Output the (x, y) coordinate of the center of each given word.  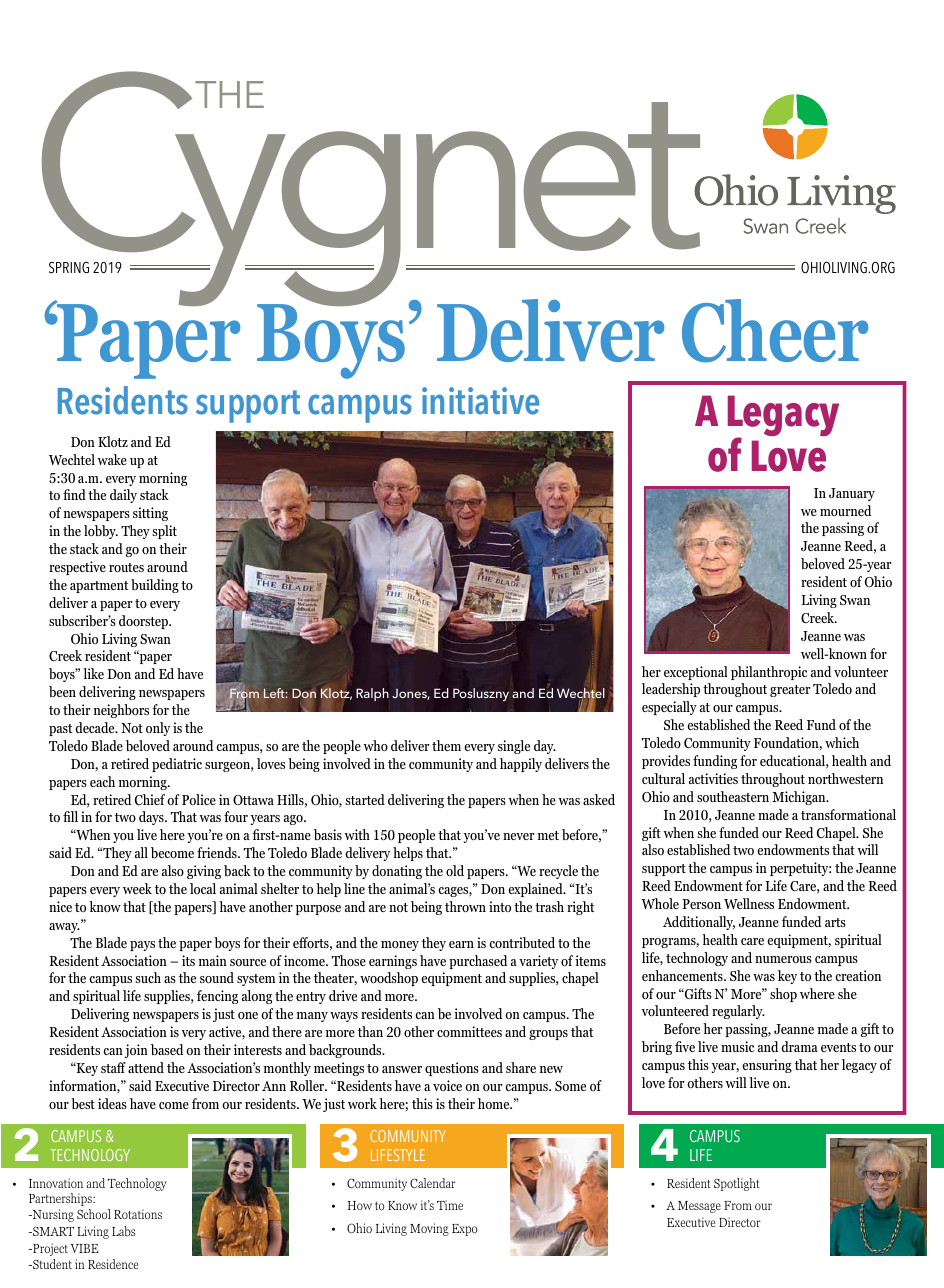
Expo (464, 1230)
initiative (480, 401)
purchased (478, 962)
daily (123, 496)
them (446, 745)
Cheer (775, 331)
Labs (123, 1231)
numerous (783, 959)
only (158, 729)
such (148, 977)
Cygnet (372, 190)
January (852, 494)
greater (790, 691)
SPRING (69, 267)
